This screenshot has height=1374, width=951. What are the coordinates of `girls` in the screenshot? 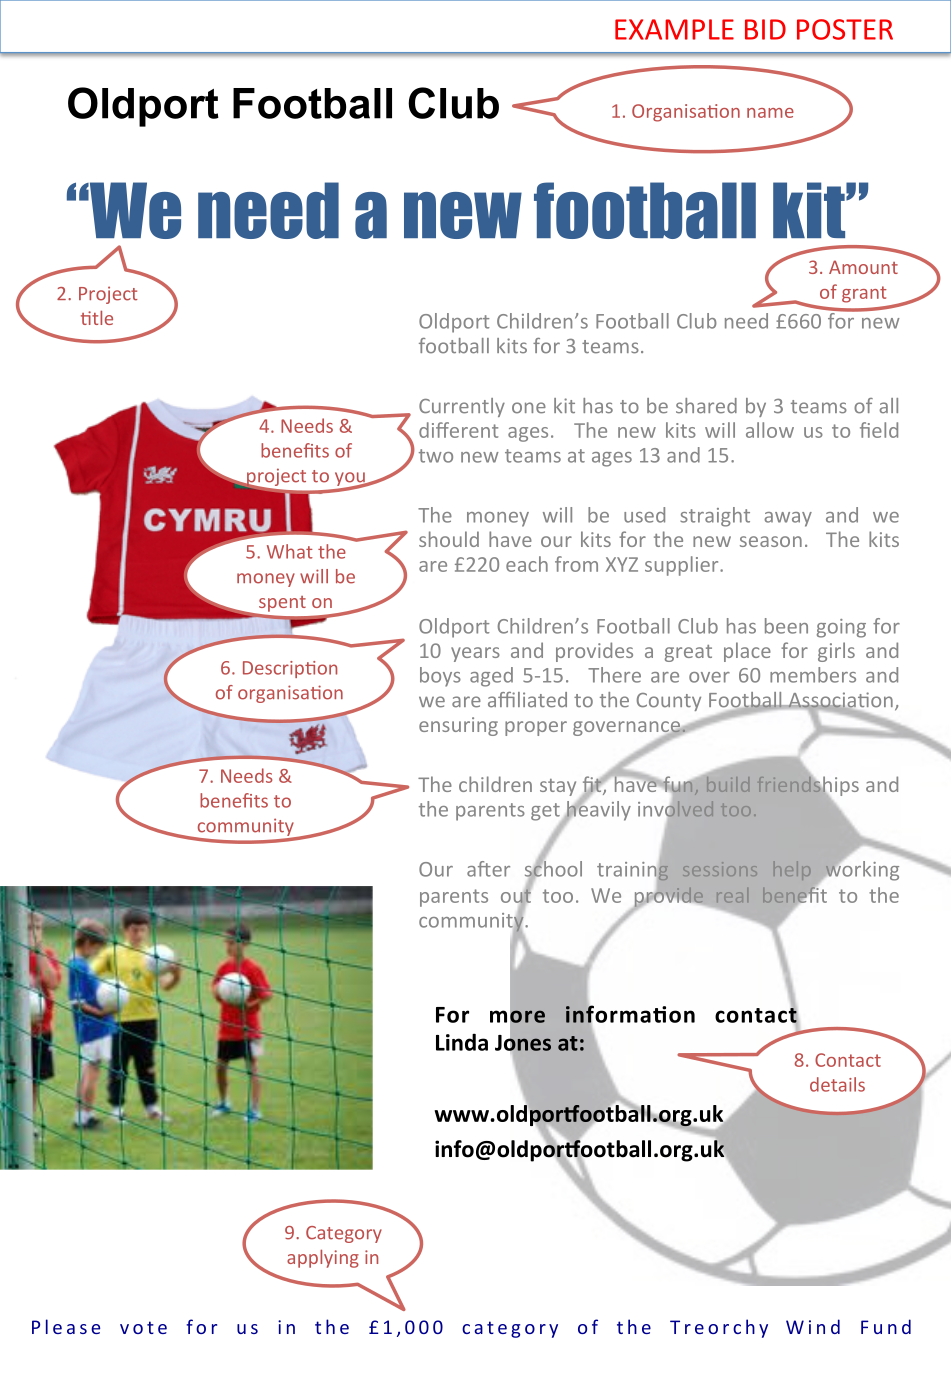 It's located at (836, 652).
